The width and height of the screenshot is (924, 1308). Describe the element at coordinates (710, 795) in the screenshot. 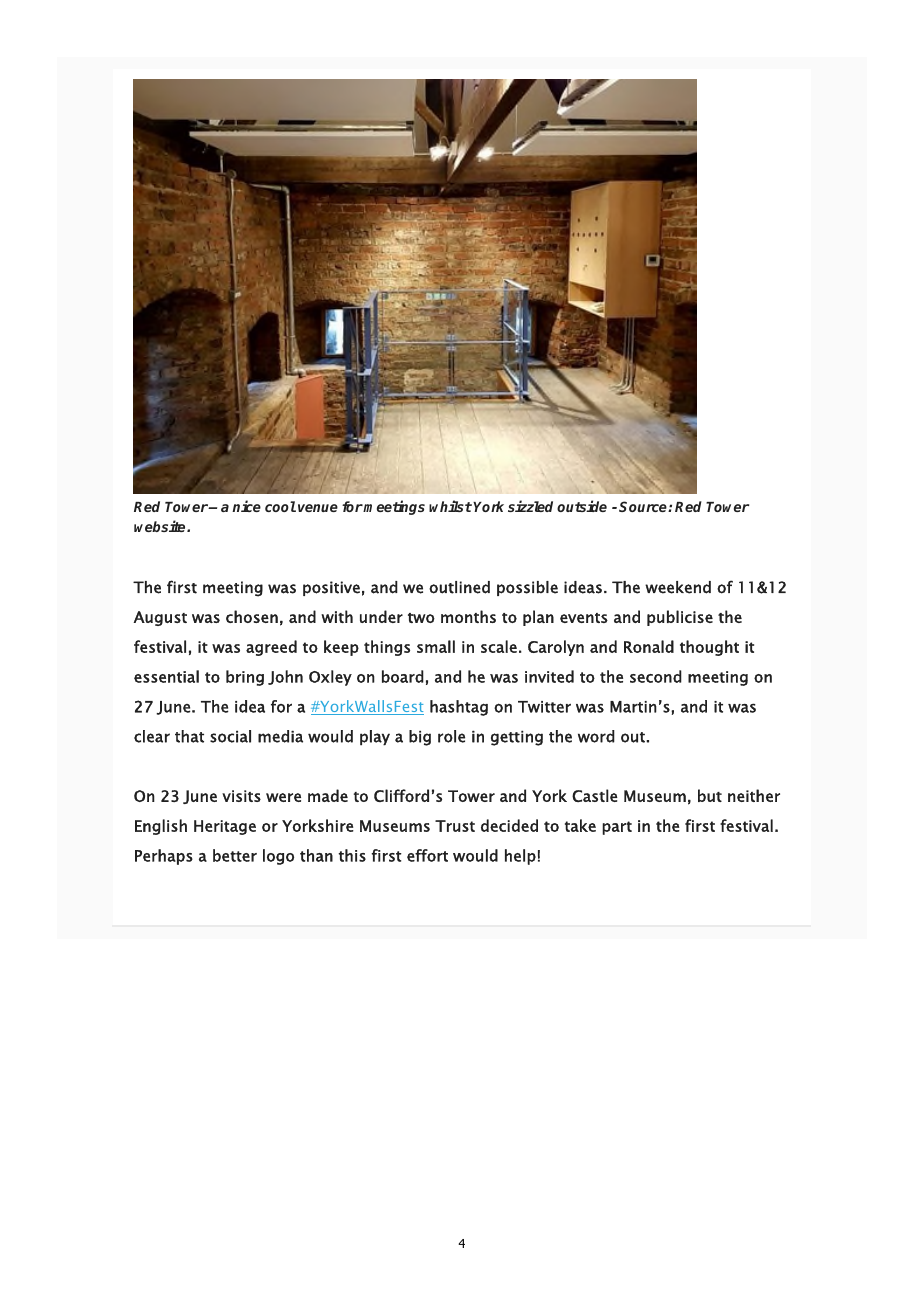

I see `but` at that location.
